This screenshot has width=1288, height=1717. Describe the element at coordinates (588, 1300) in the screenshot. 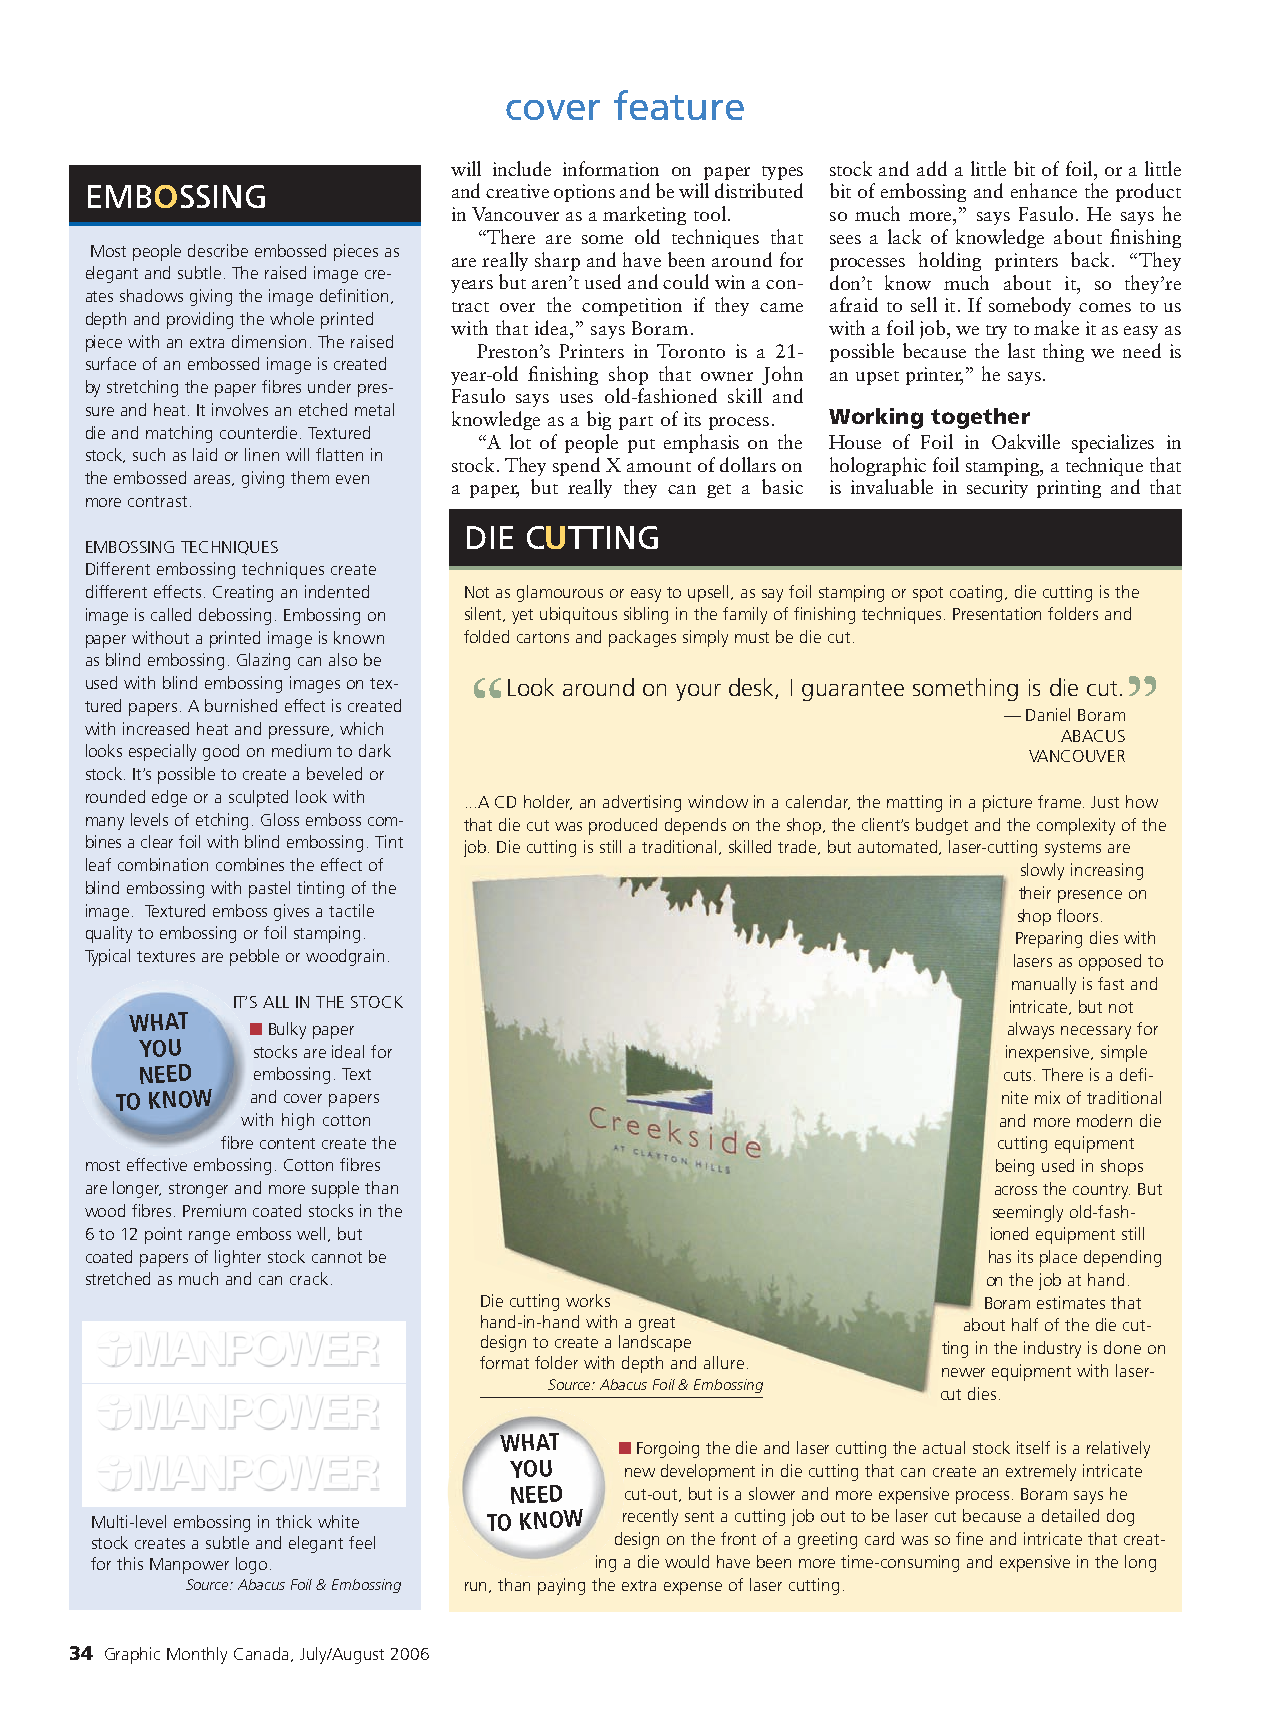

I see `works` at that location.
